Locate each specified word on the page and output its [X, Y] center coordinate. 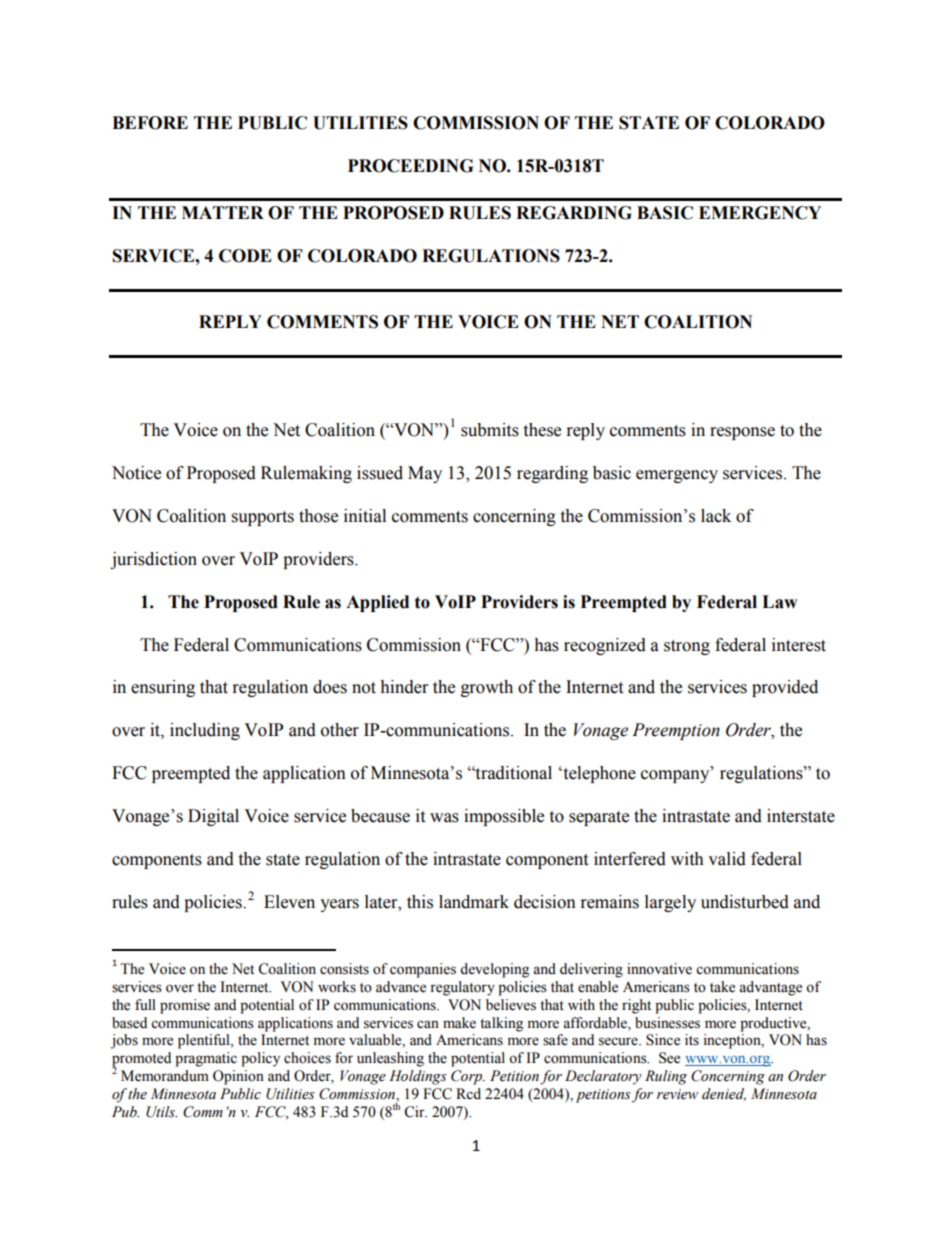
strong [687, 647]
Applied [377, 603]
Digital [213, 817]
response [742, 433]
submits [490, 430]
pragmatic [206, 1059]
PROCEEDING [410, 166]
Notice [136, 473]
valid [727, 859]
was [444, 818]
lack [716, 516]
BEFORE [150, 123]
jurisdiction [153, 560]
